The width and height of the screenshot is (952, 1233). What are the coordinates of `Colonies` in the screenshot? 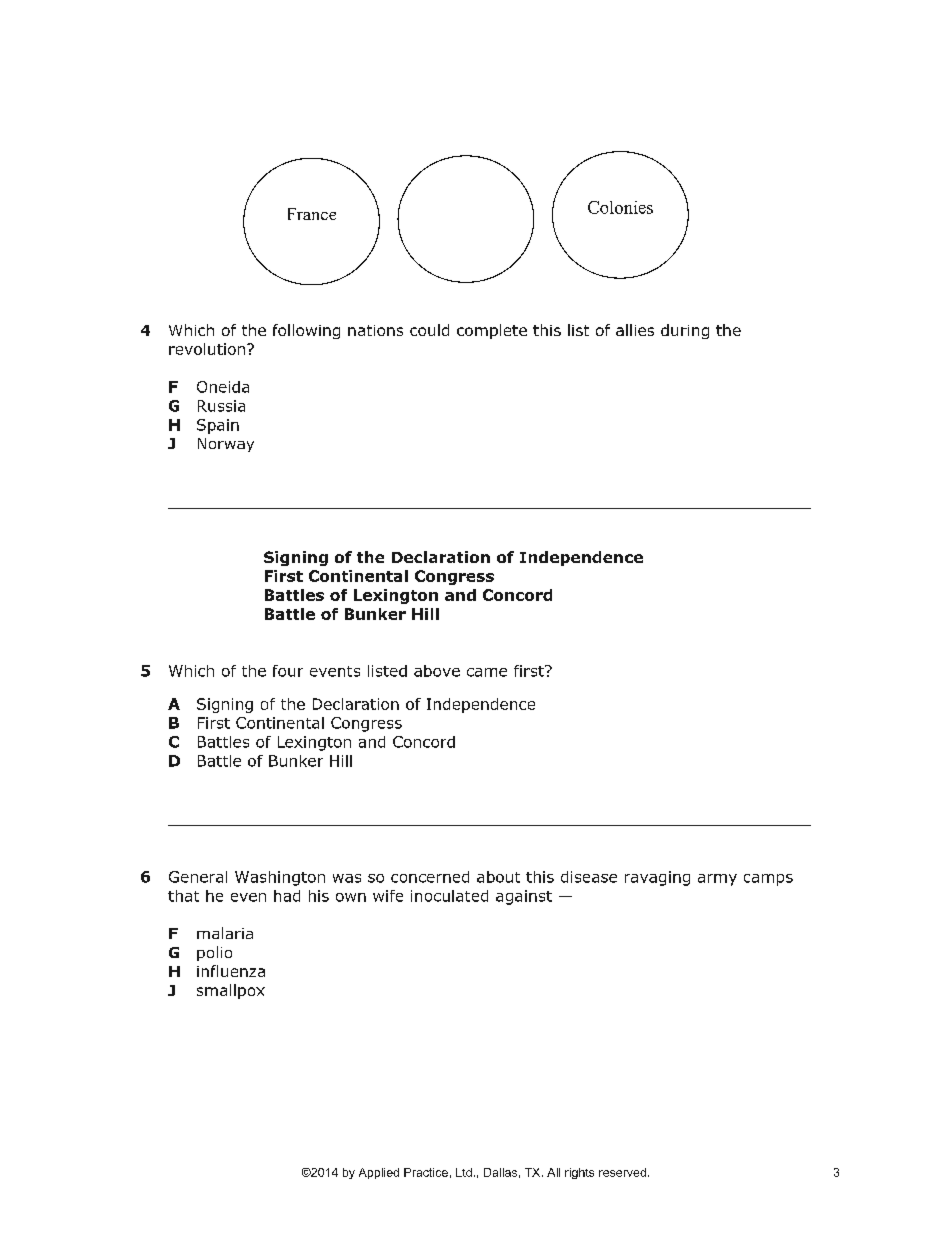 It's located at (620, 207).
